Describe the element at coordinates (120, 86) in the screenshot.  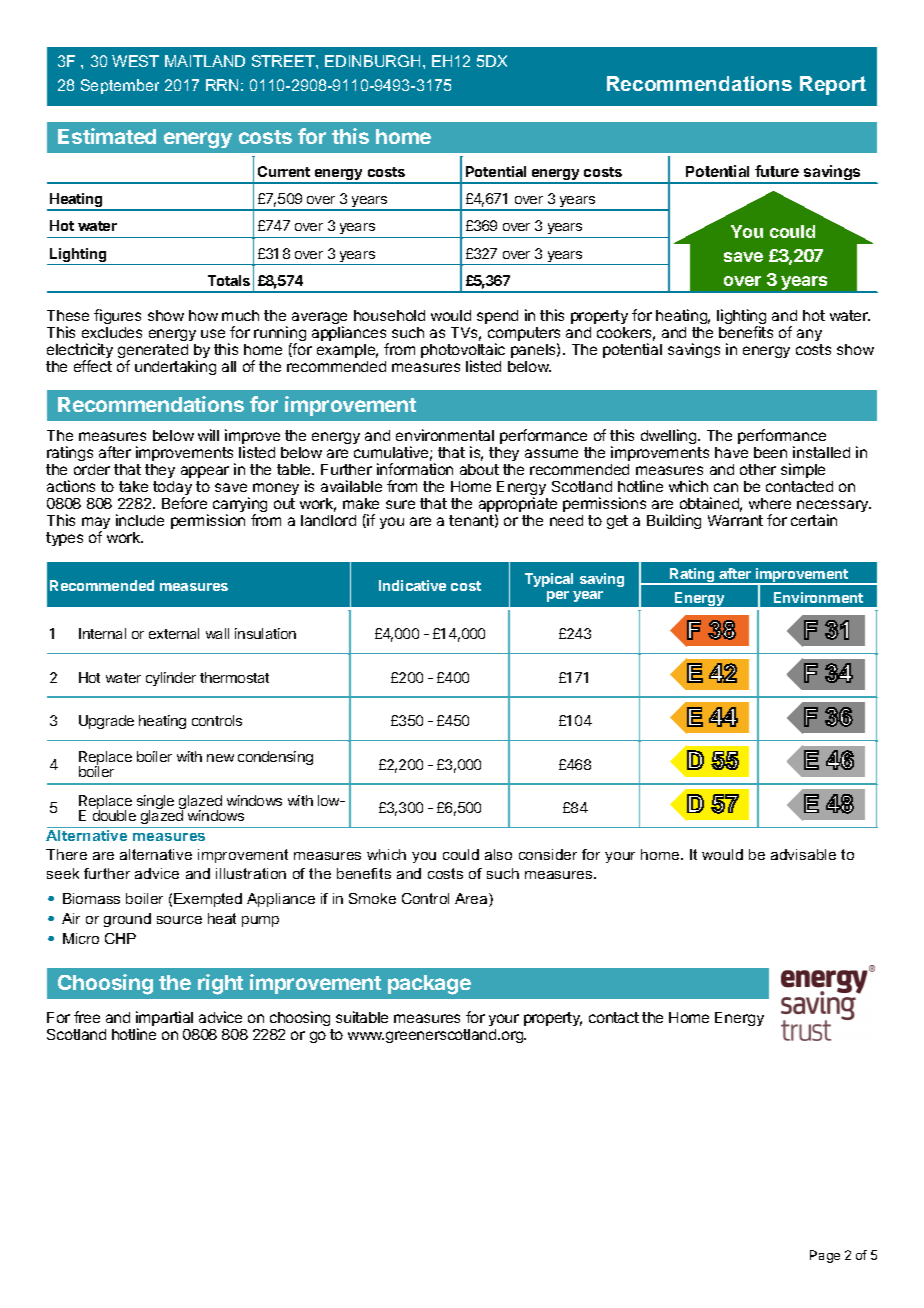
I see `September` at that location.
